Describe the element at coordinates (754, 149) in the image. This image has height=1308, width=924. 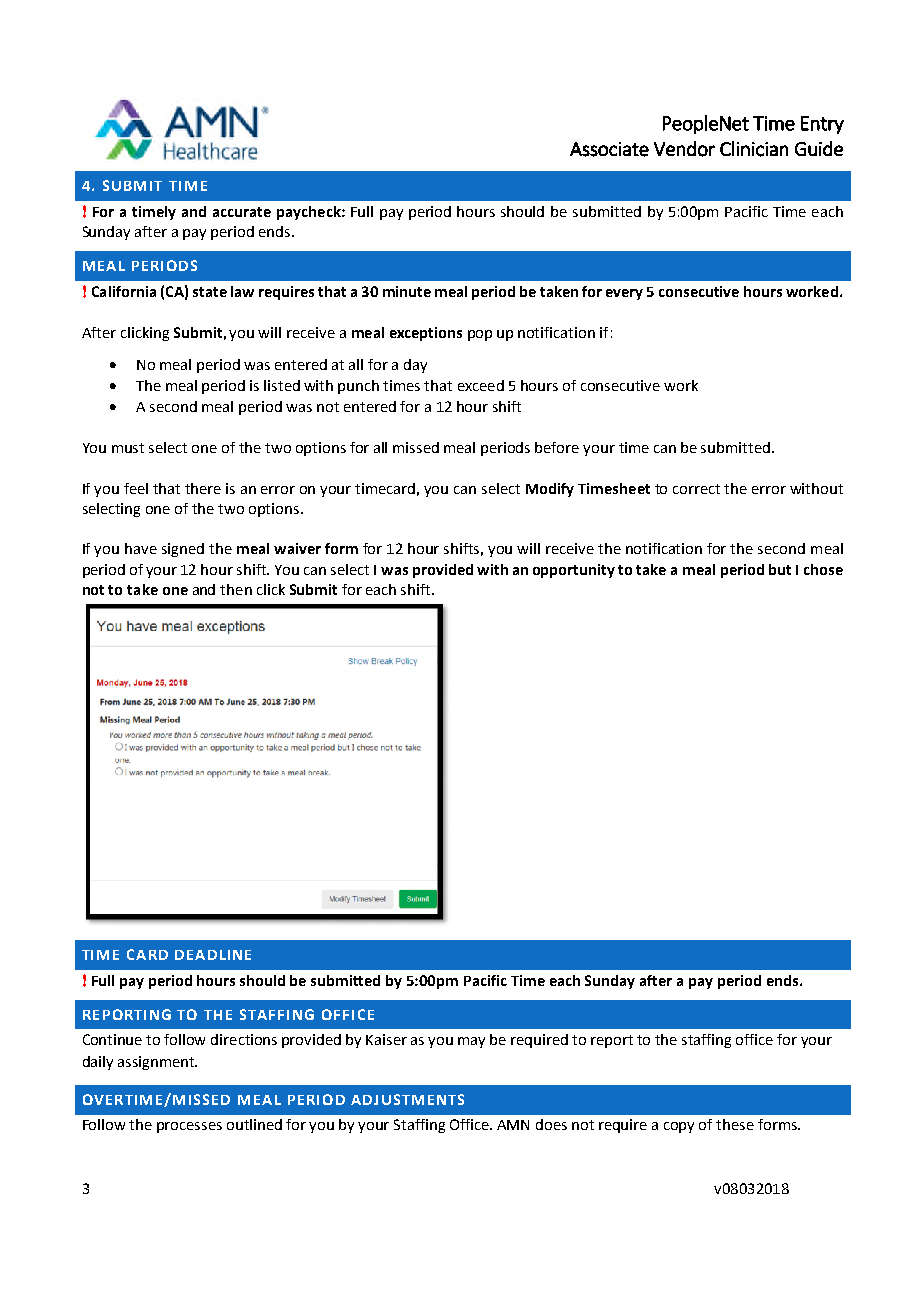
I see `Clinician` at that location.
